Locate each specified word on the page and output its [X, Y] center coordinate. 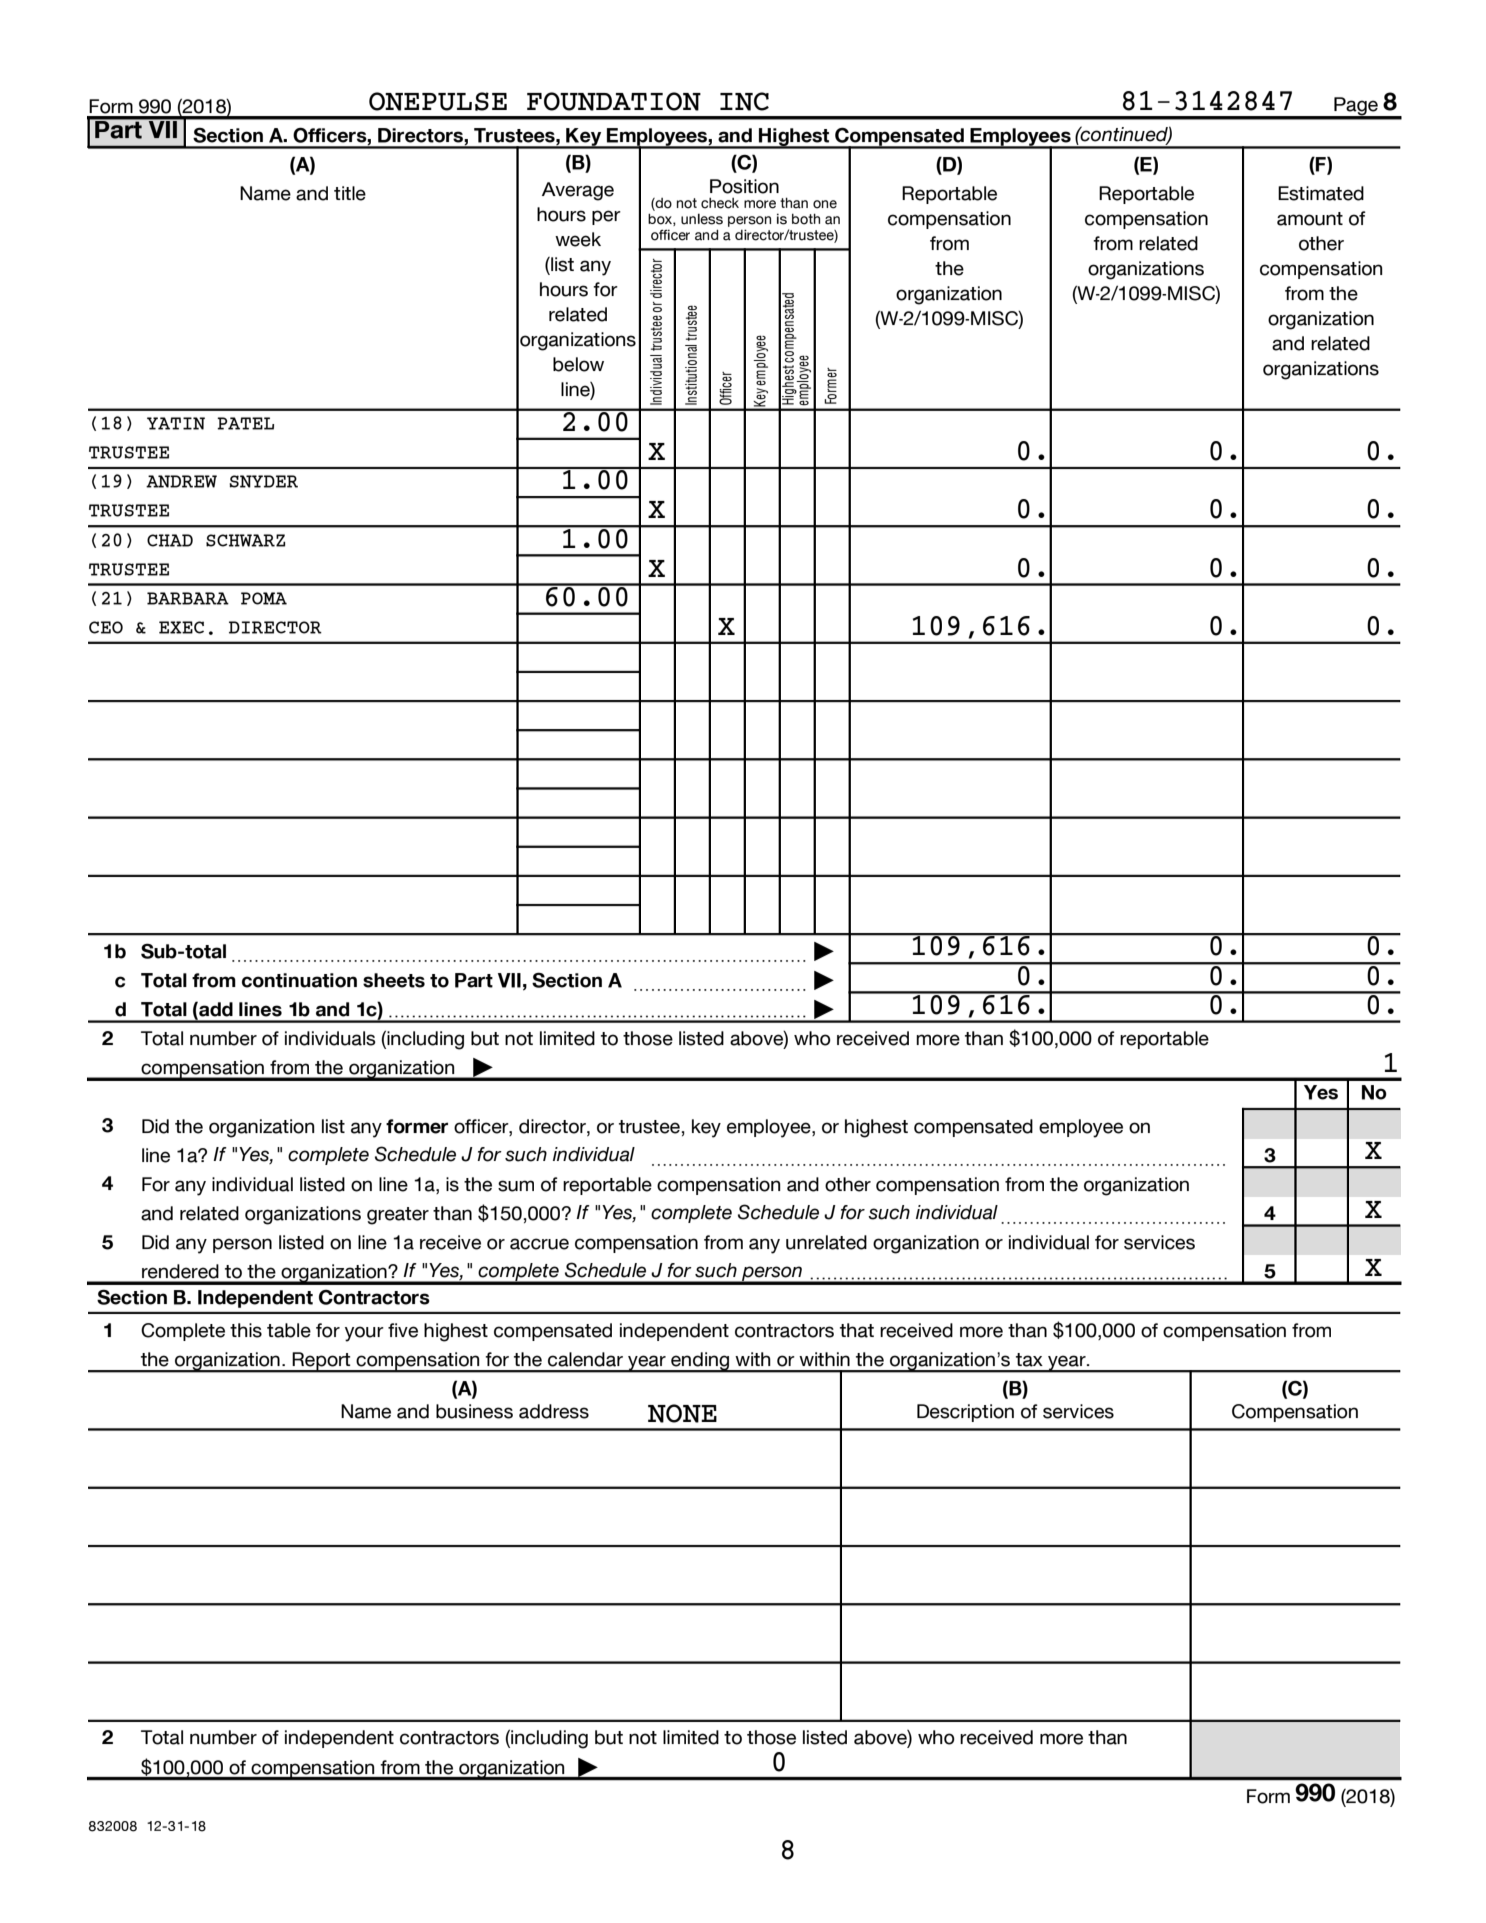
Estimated [1321, 193]
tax [1029, 1360]
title [350, 193]
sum [516, 1186]
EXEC [181, 627]
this [246, 1330]
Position [744, 186]
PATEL [245, 423]
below [578, 364]
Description [965, 1413]
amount [1310, 219]
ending [700, 1362]
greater [398, 1216]
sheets [394, 980]
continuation [299, 980]
